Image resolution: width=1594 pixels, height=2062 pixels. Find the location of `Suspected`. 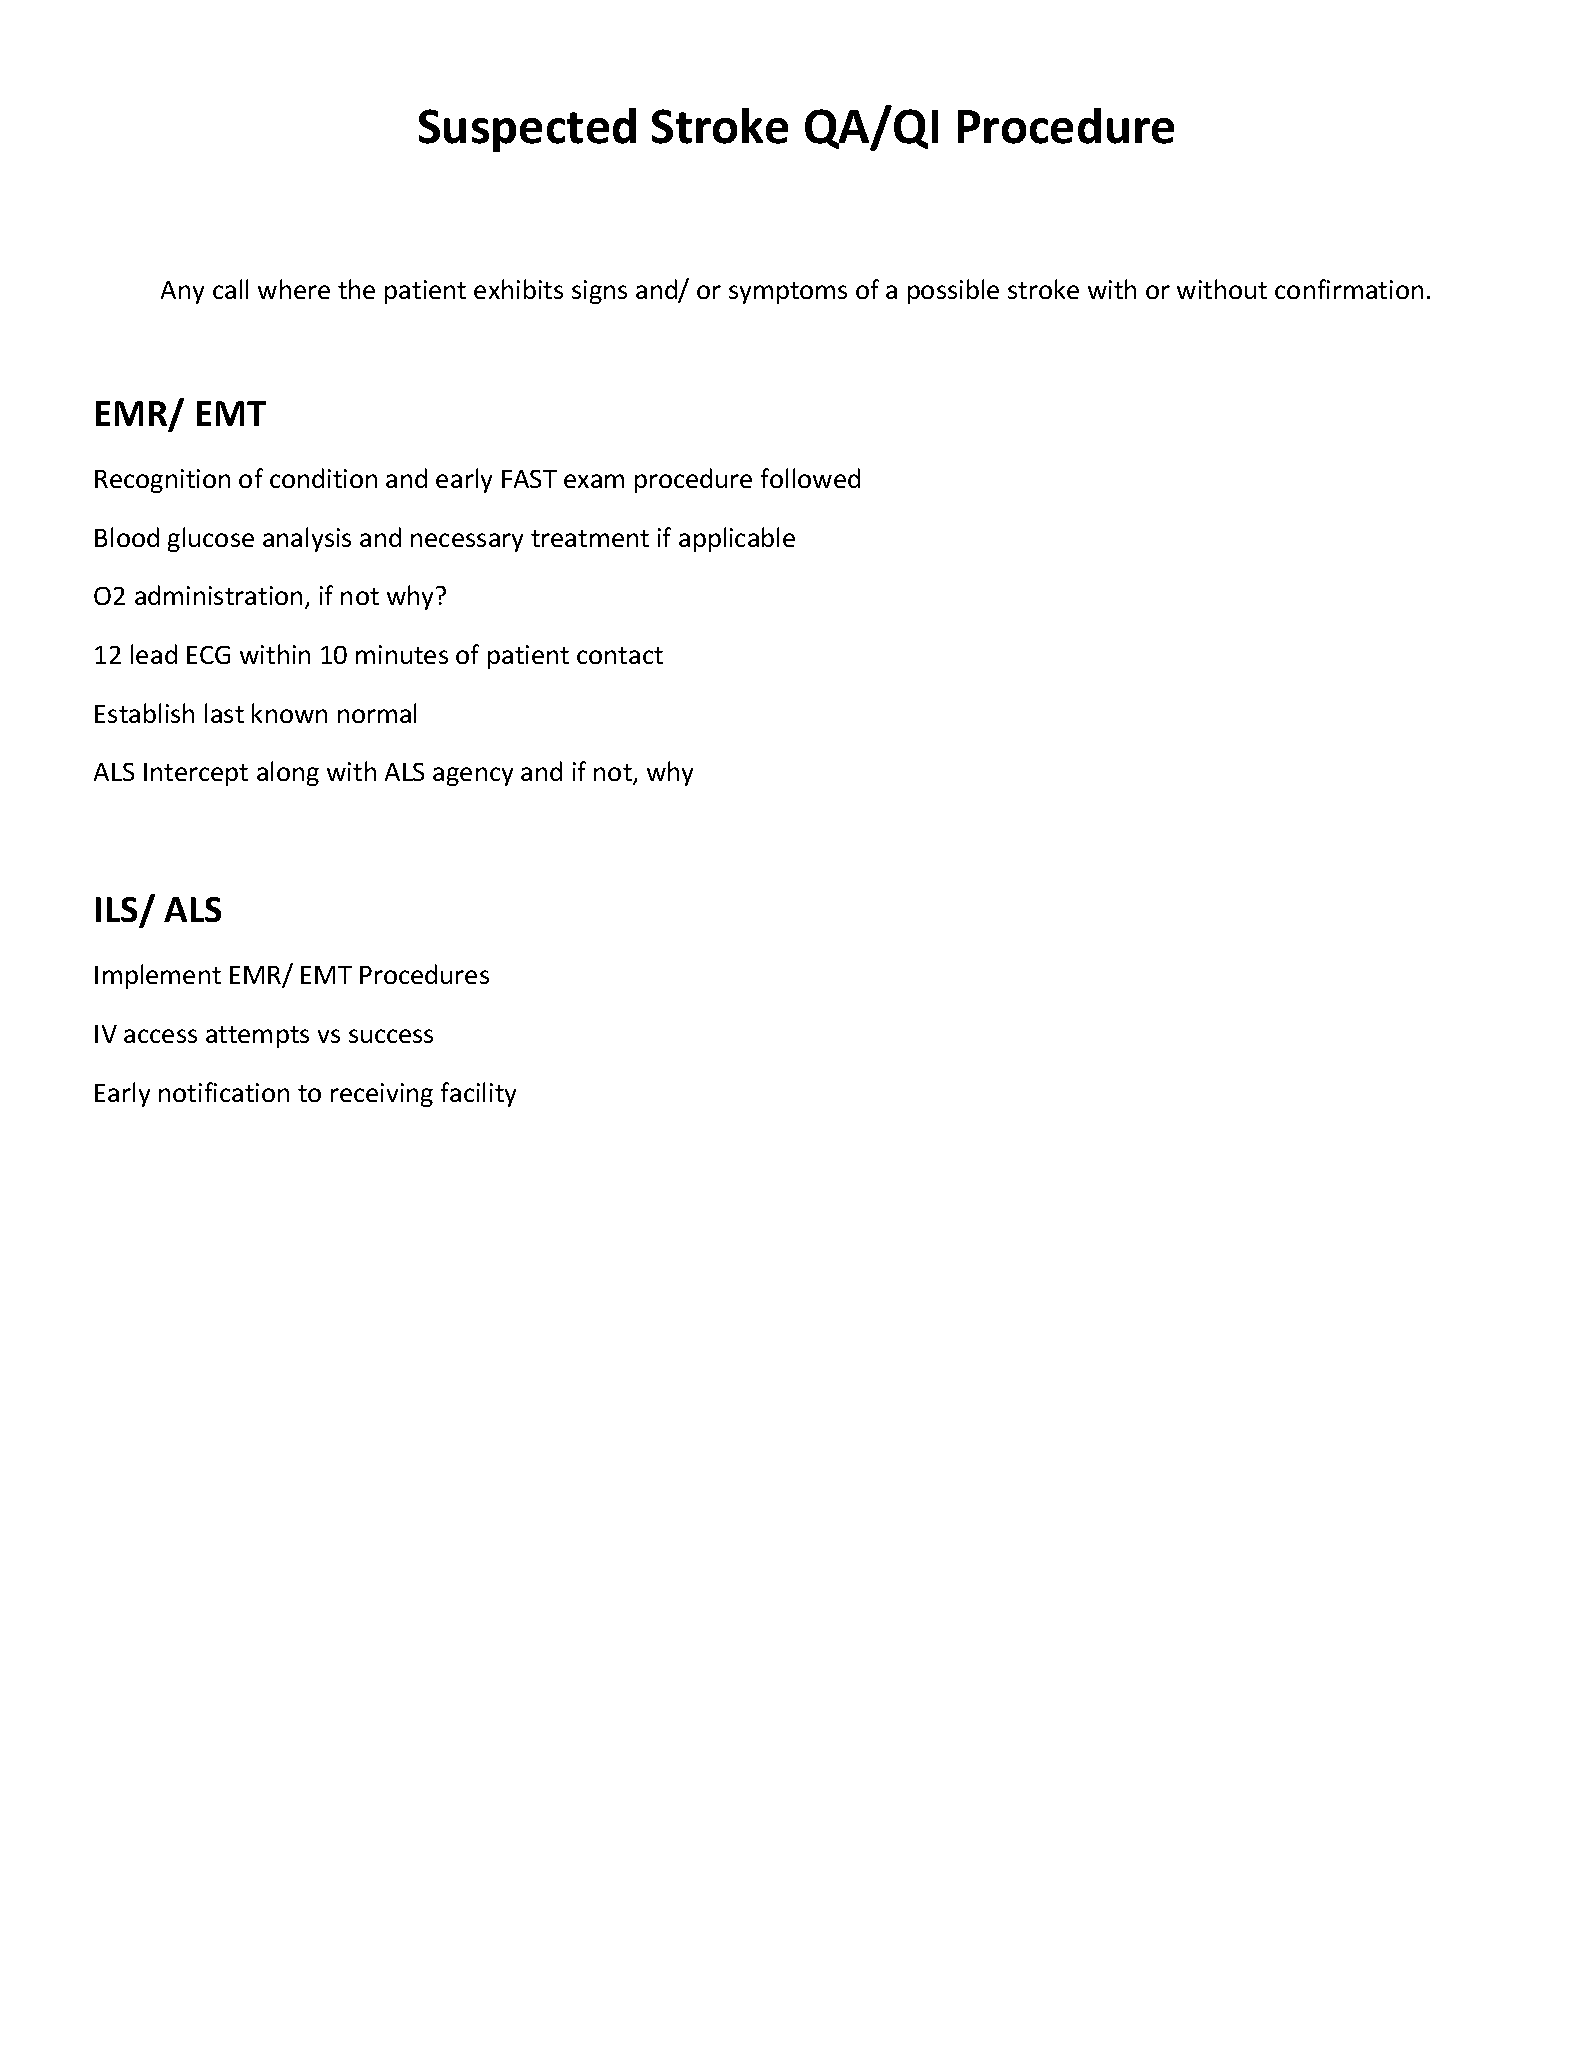

Suspected is located at coordinates (527, 130).
